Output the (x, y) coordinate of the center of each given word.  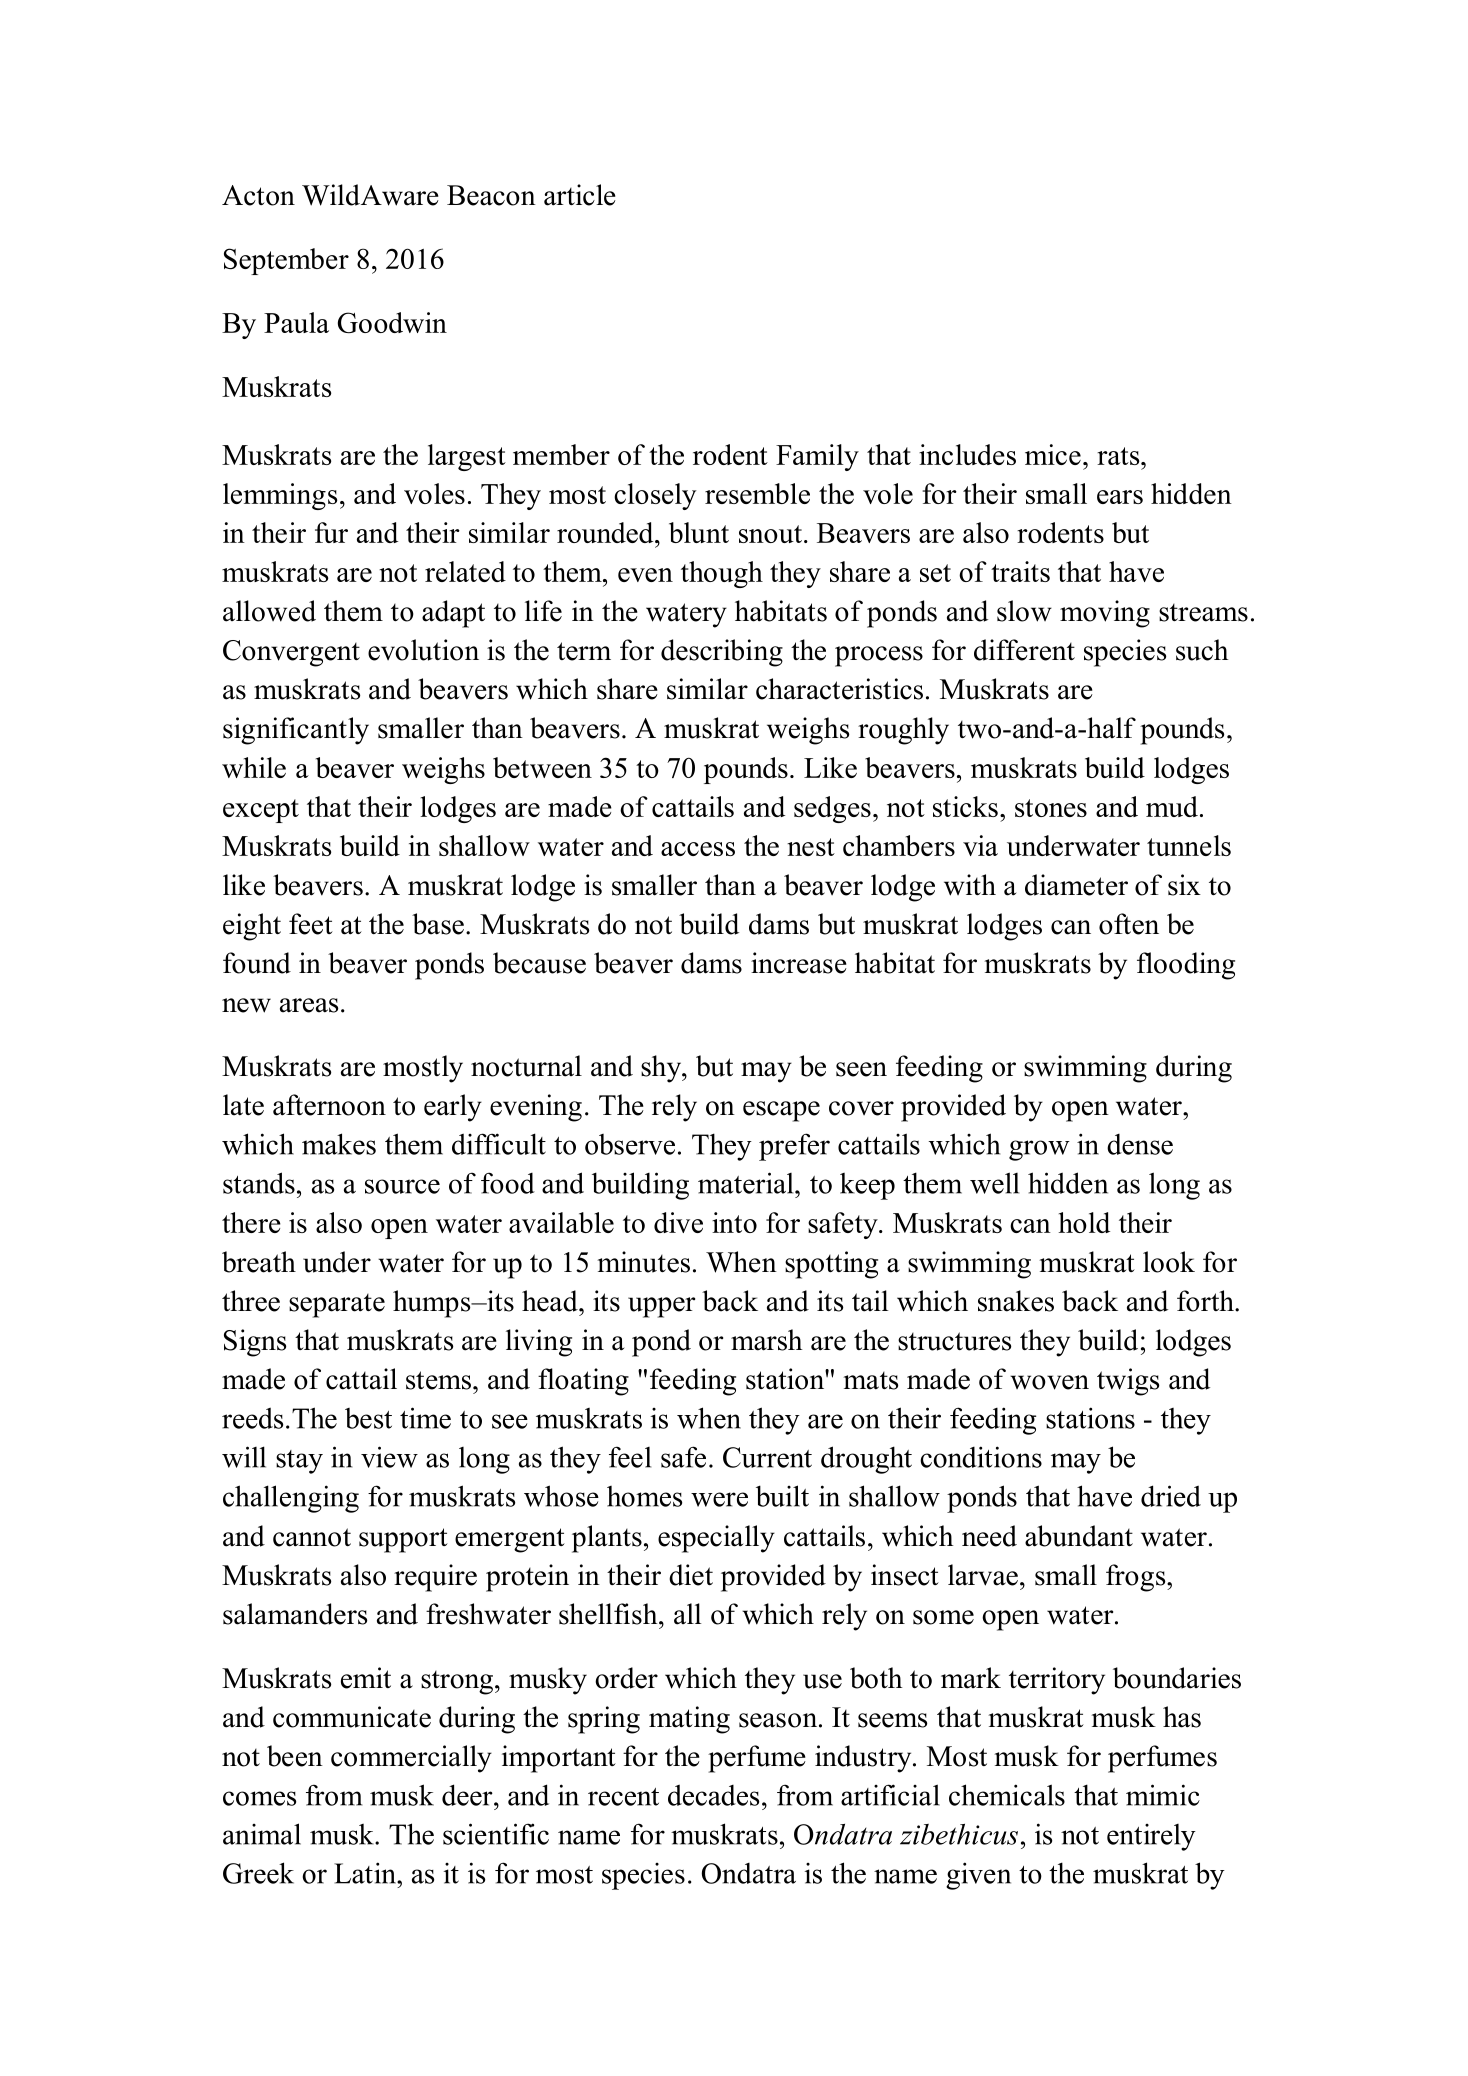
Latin (366, 1873)
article (580, 195)
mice (1053, 454)
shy (662, 1069)
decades (713, 1795)
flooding (1186, 966)
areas (309, 1005)
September (286, 261)
